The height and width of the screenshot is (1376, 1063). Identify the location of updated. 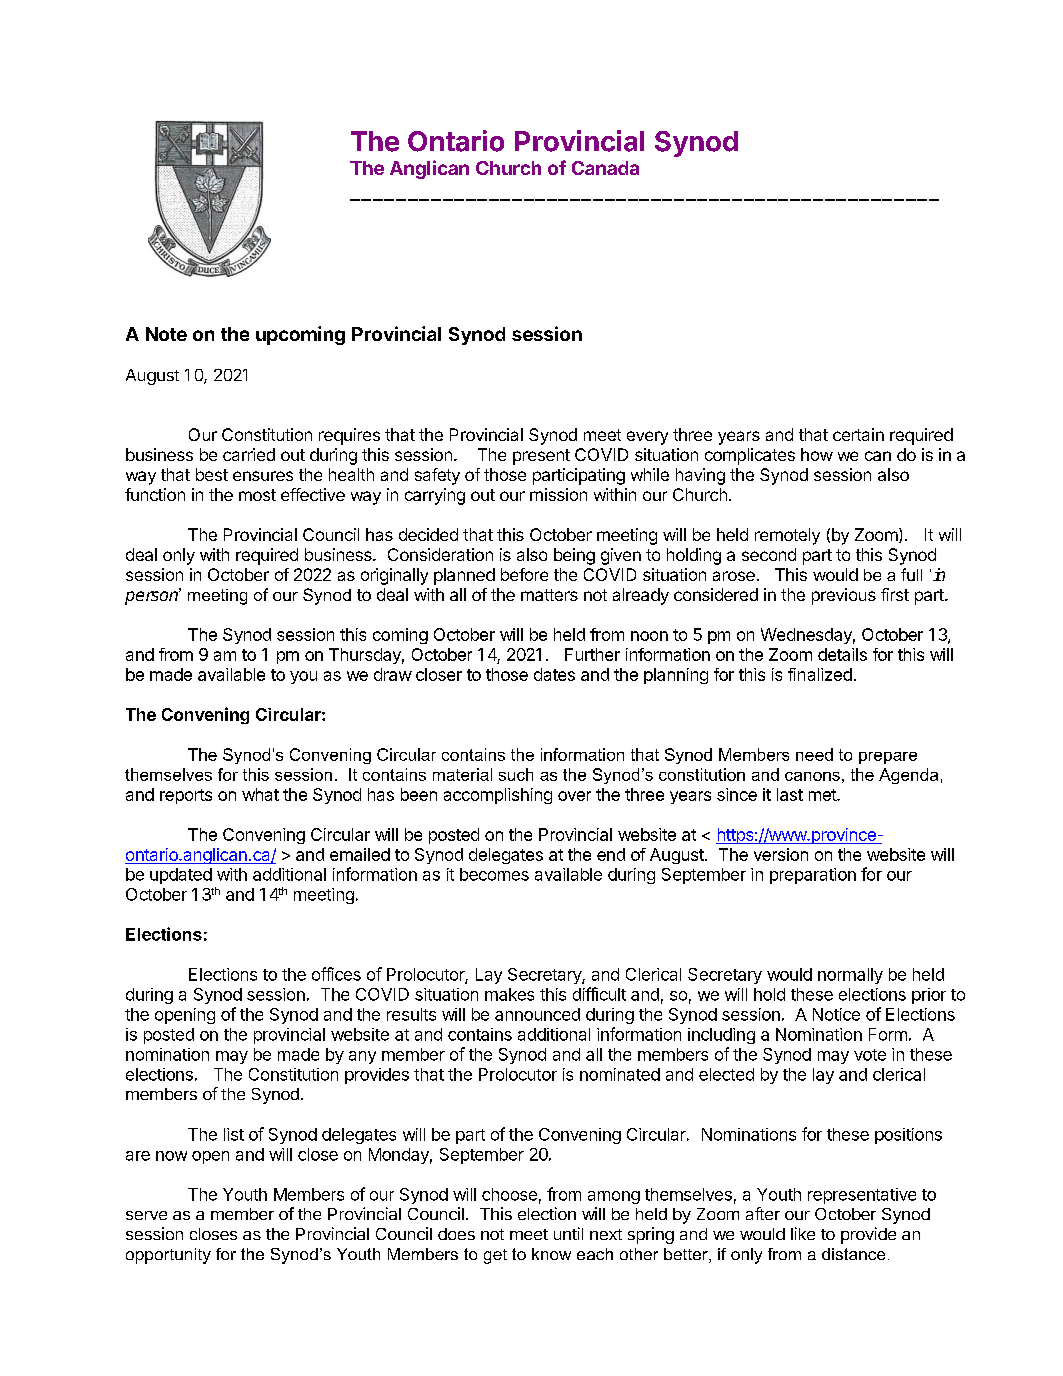
(181, 876).
